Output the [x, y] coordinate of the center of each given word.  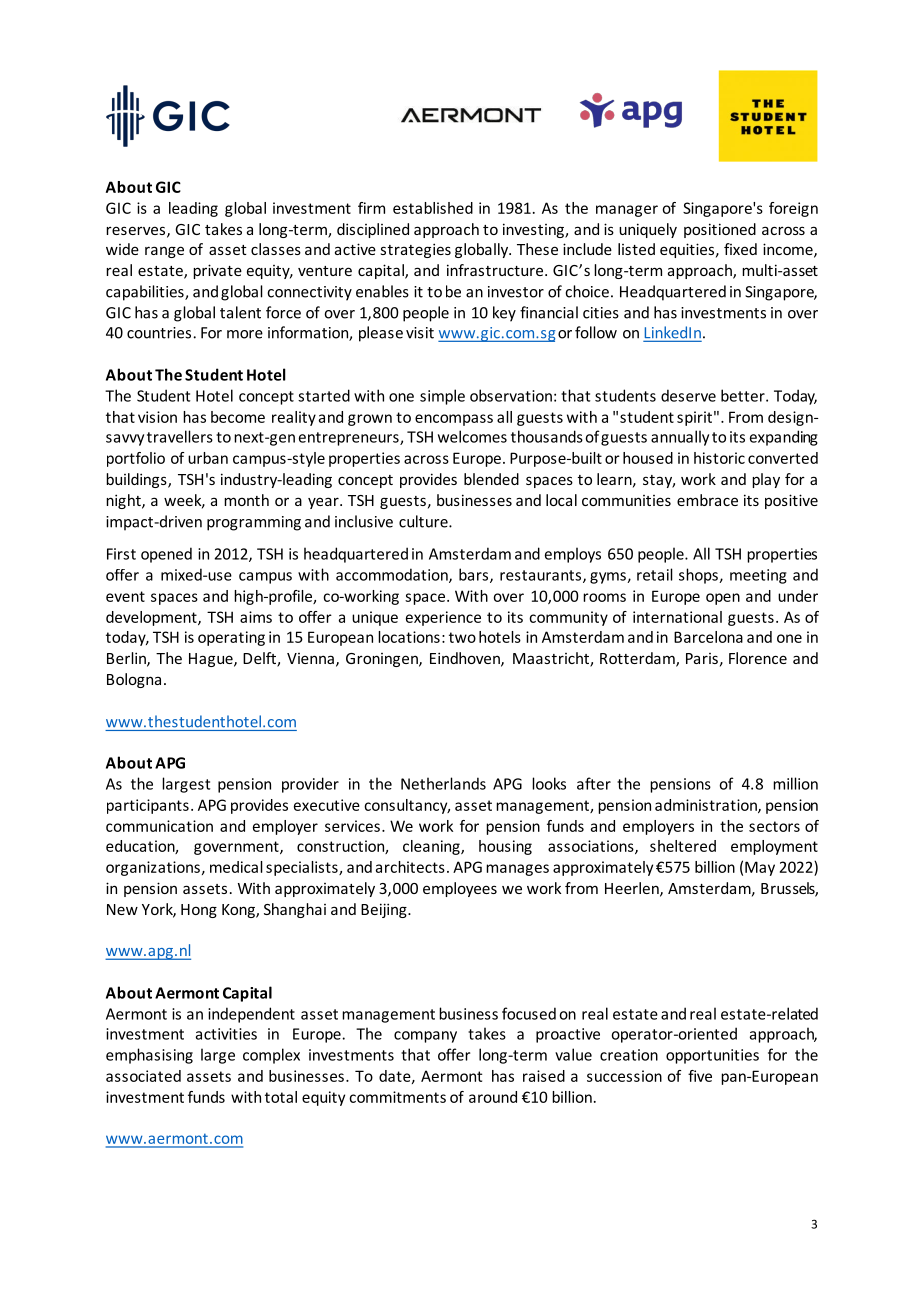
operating [231, 638]
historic [719, 458]
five [700, 1076]
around [493, 1097]
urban [208, 458]
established [433, 208]
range [164, 252]
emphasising [149, 1056]
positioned [720, 230]
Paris [702, 658]
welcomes [472, 436]
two [462, 637]
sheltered [683, 846]
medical [236, 867]
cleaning [432, 847]
